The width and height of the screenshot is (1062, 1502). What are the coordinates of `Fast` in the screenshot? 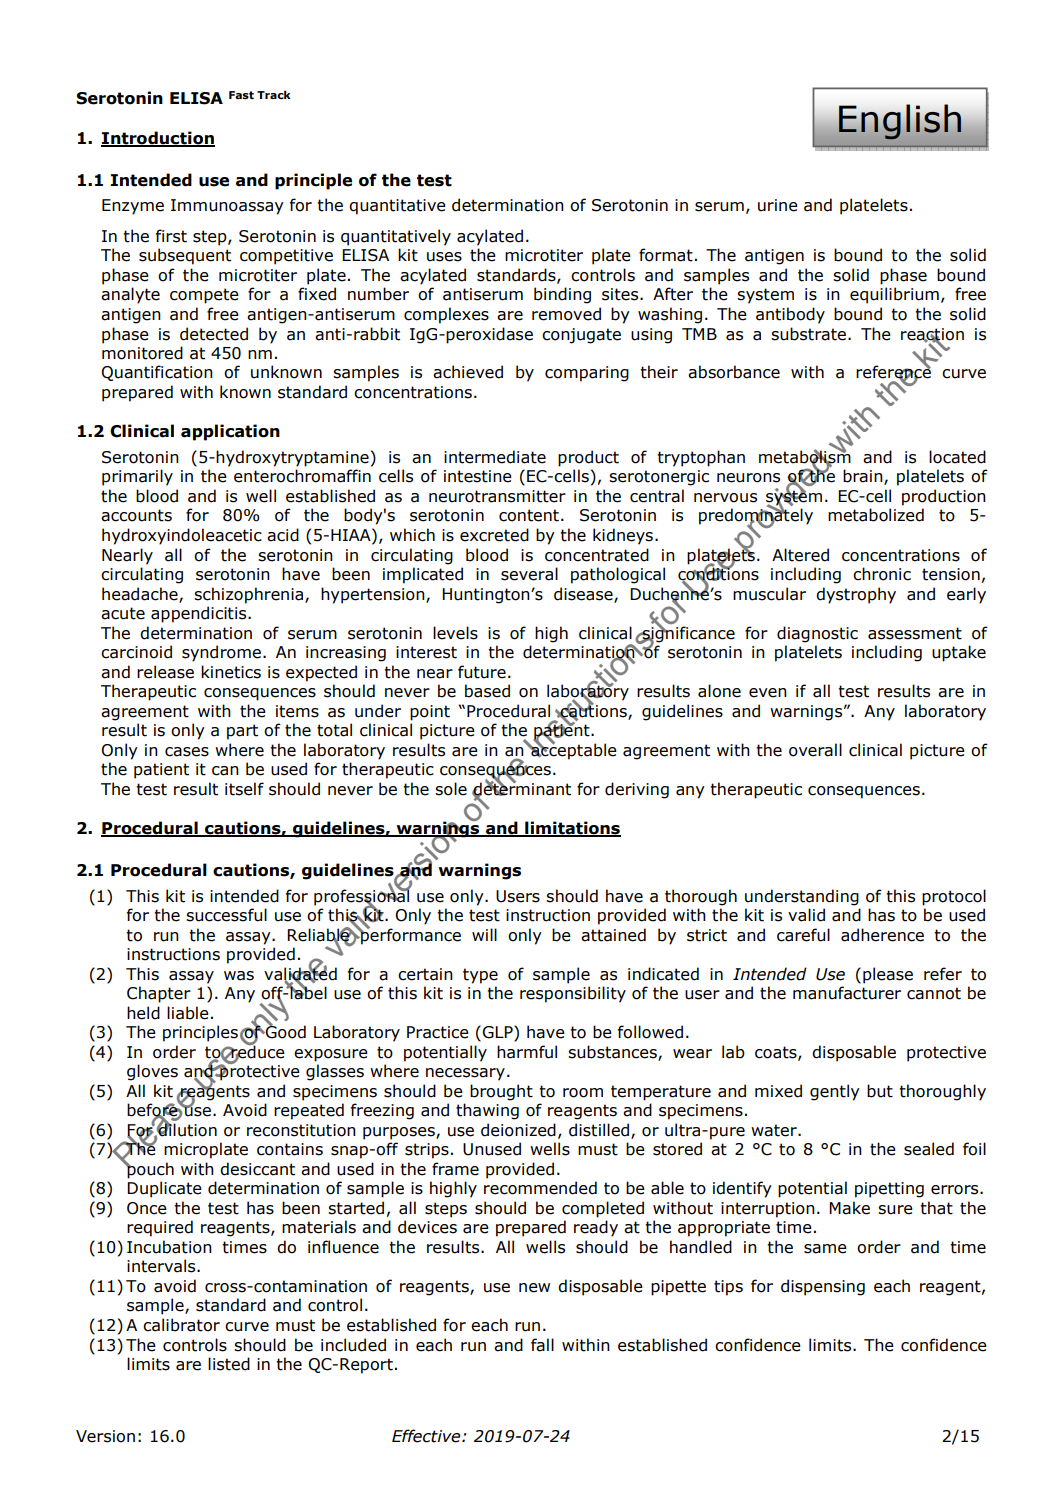 It's located at (241, 95).
